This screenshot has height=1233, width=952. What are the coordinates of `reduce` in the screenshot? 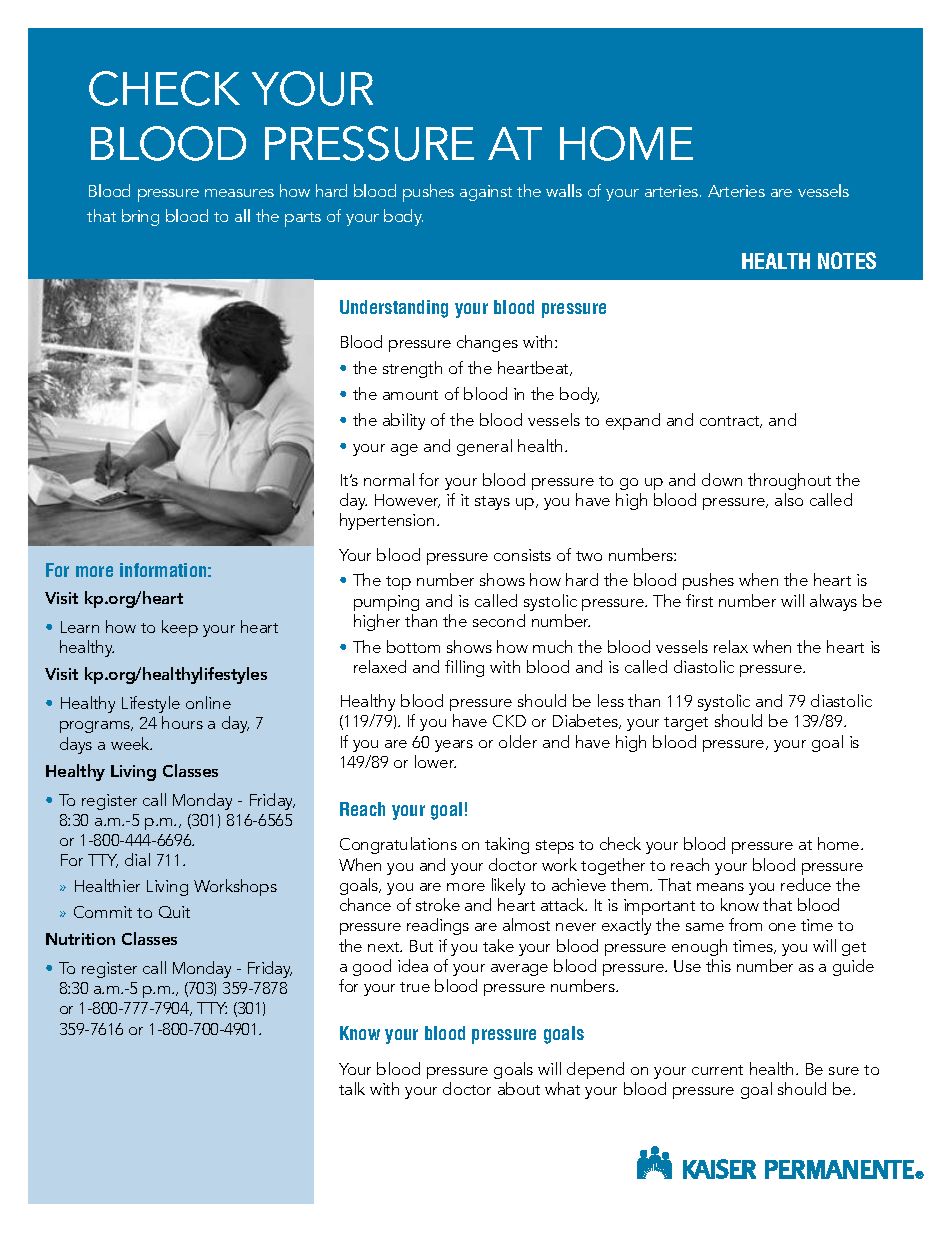 It's located at (806, 884).
